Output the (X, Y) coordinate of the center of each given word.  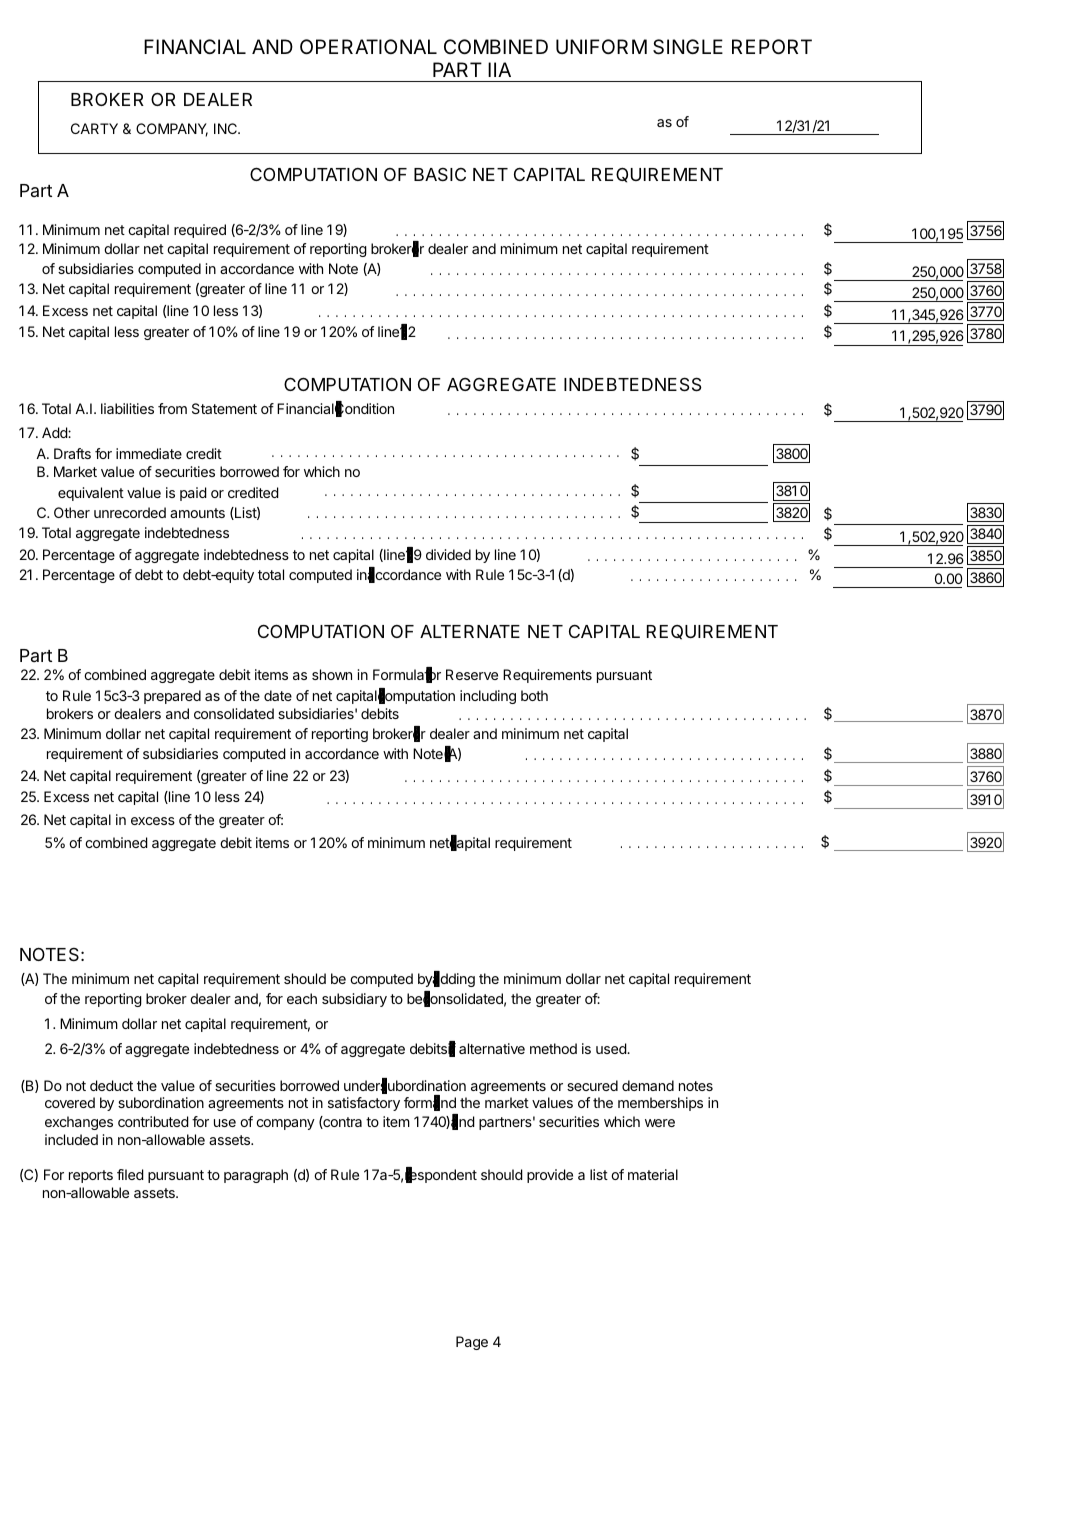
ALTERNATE (470, 631)
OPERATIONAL (368, 46)
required (200, 231)
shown (332, 674)
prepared (172, 697)
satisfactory (364, 1104)
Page (472, 1343)
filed (130, 1174)
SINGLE (688, 47)
